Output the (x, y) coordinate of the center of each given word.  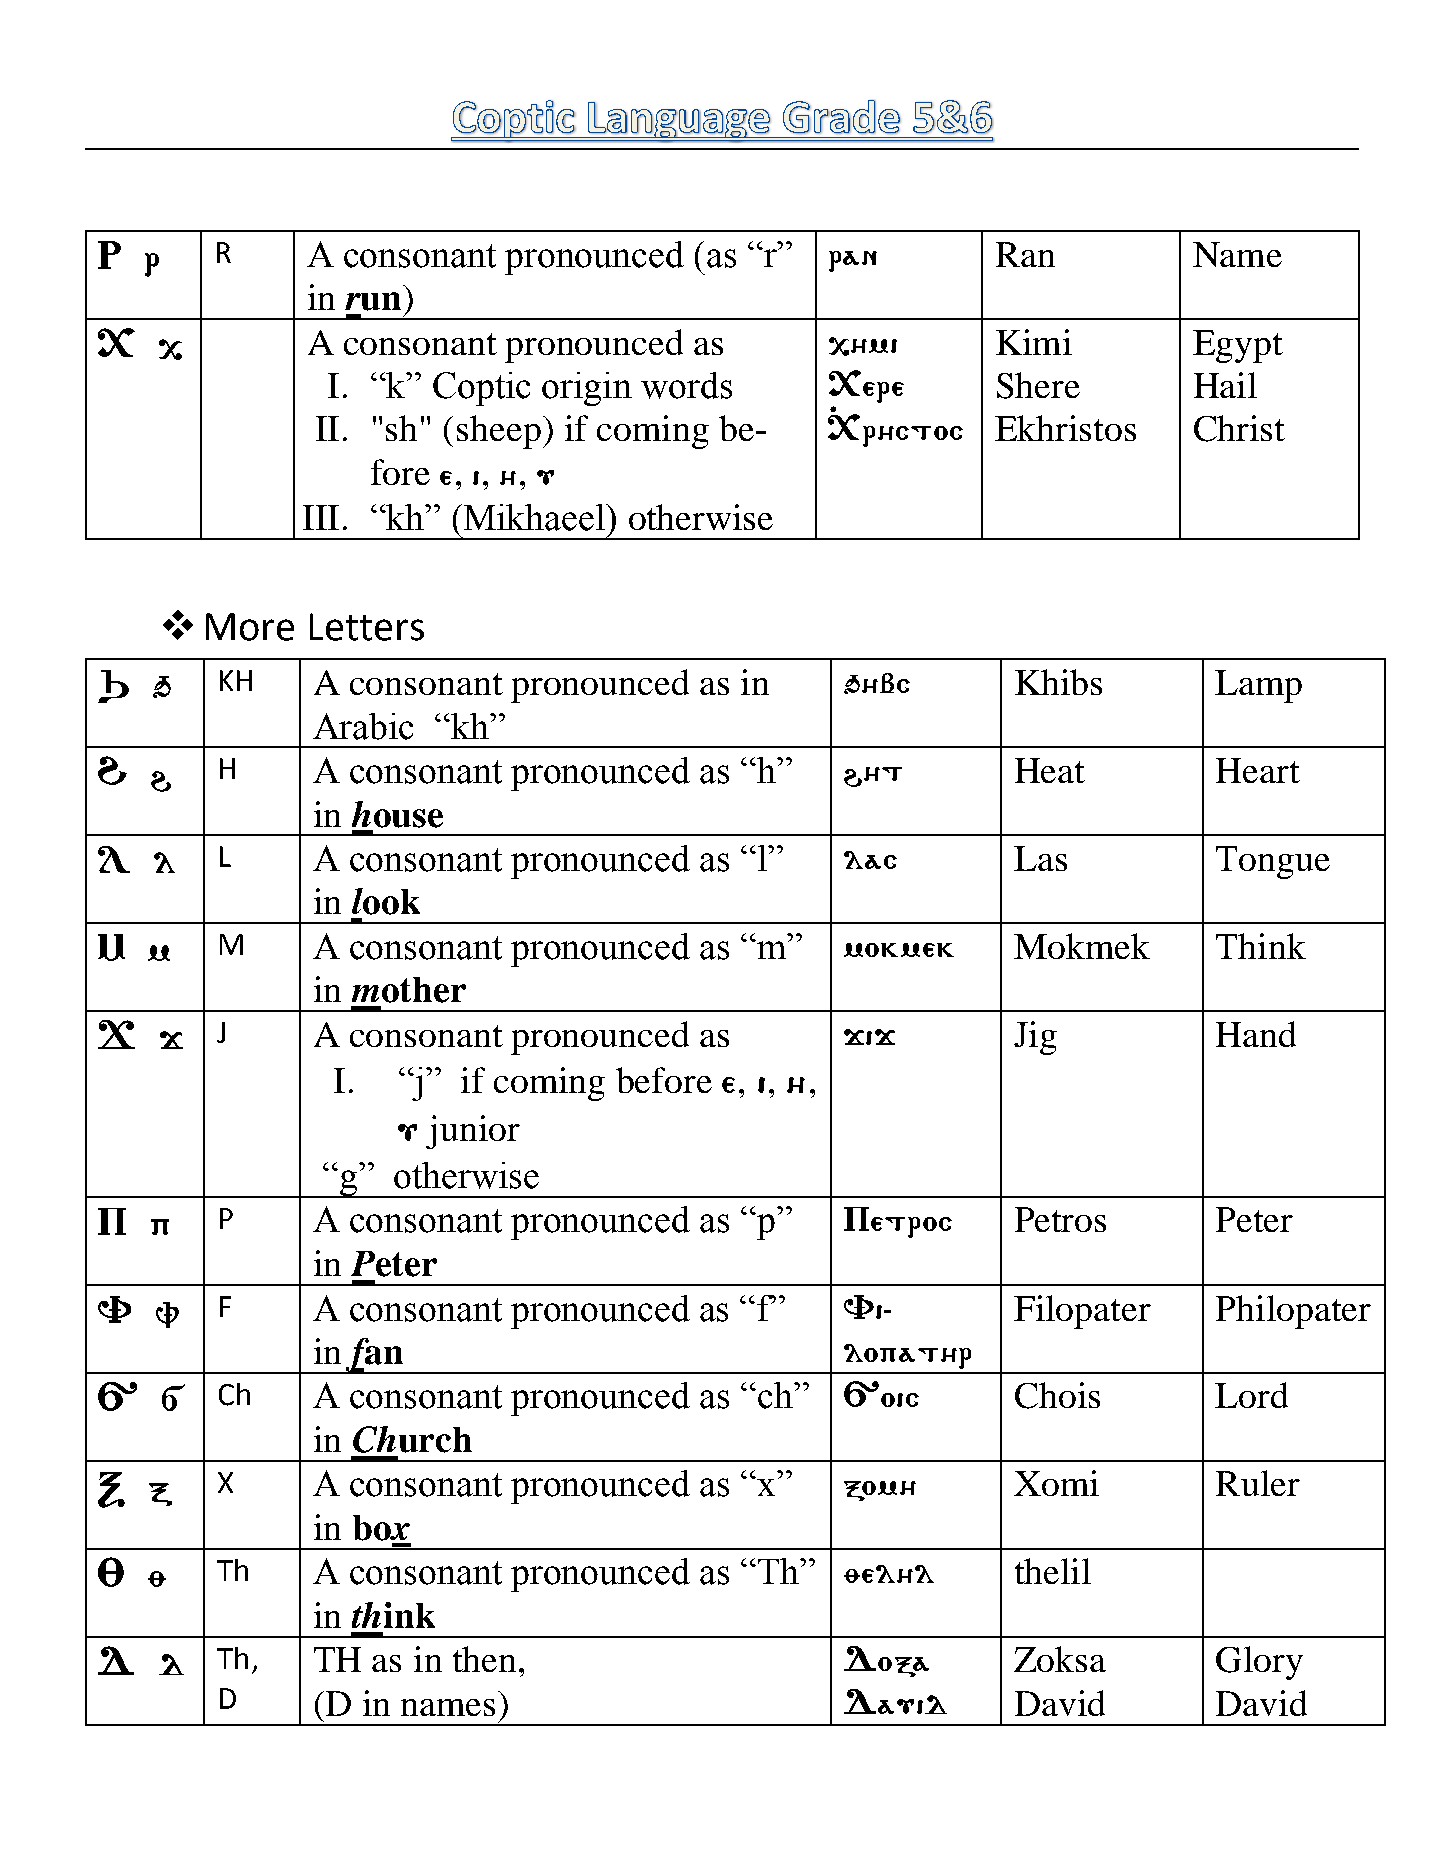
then (484, 1659)
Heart (1258, 770)
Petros (1060, 1219)
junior (473, 1132)
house (397, 814)
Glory (1259, 1663)
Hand (1256, 1034)
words (686, 385)
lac (870, 860)
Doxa (886, 1661)
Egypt (1238, 346)
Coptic (481, 389)
